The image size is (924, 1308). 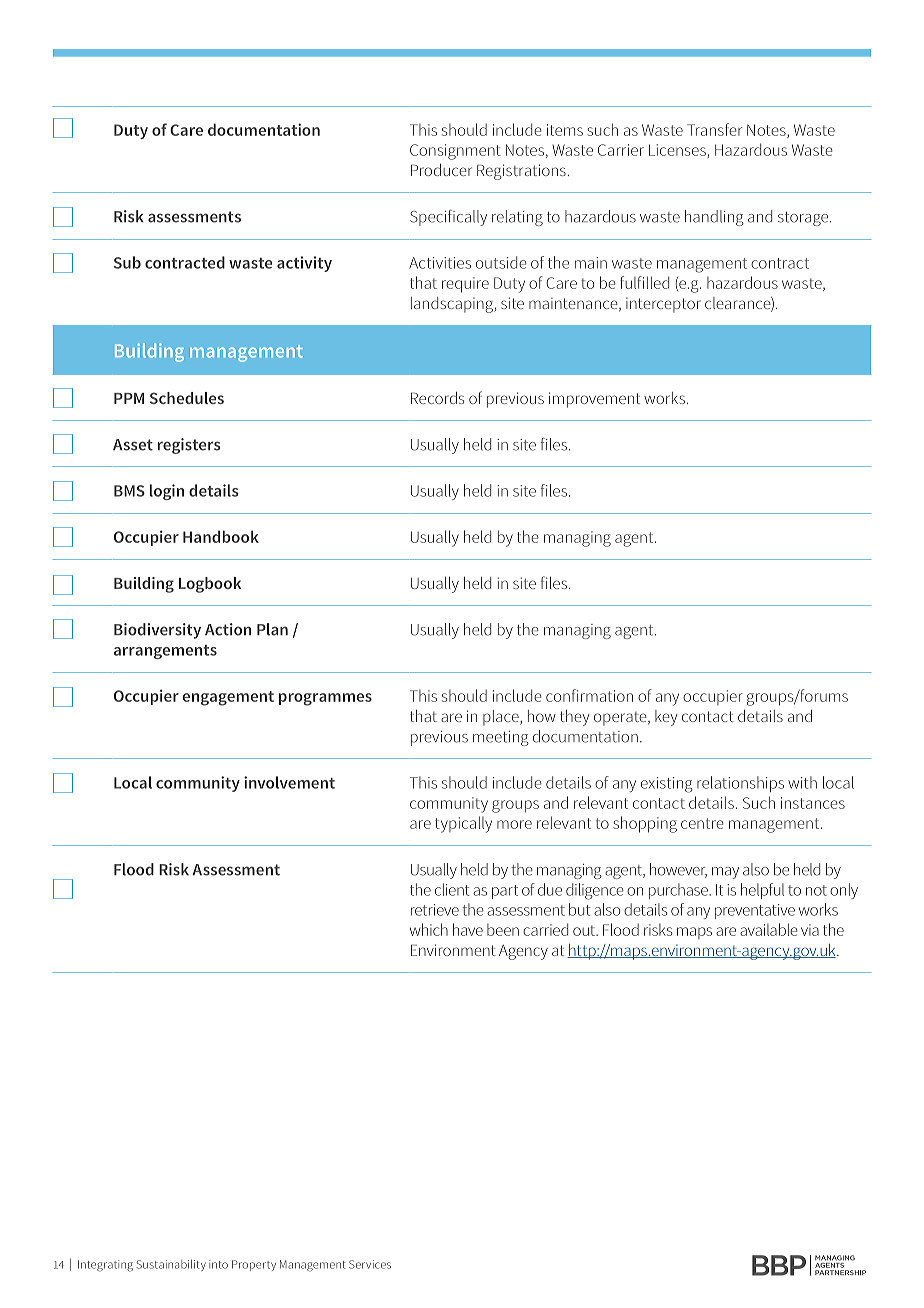 I want to click on into, so click(x=218, y=1264).
